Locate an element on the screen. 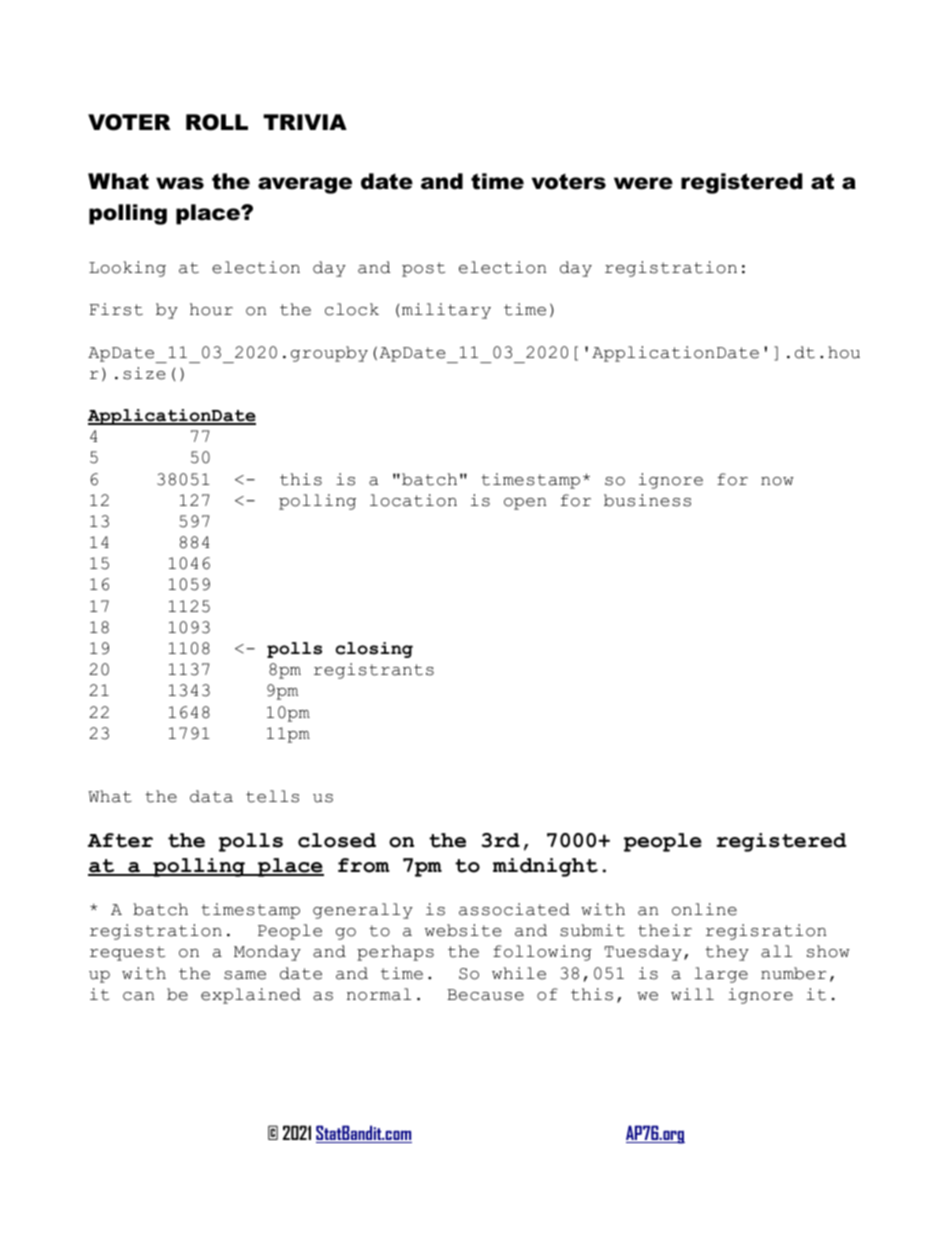 This screenshot has height=1233, width=952. data is located at coordinates (211, 796).
